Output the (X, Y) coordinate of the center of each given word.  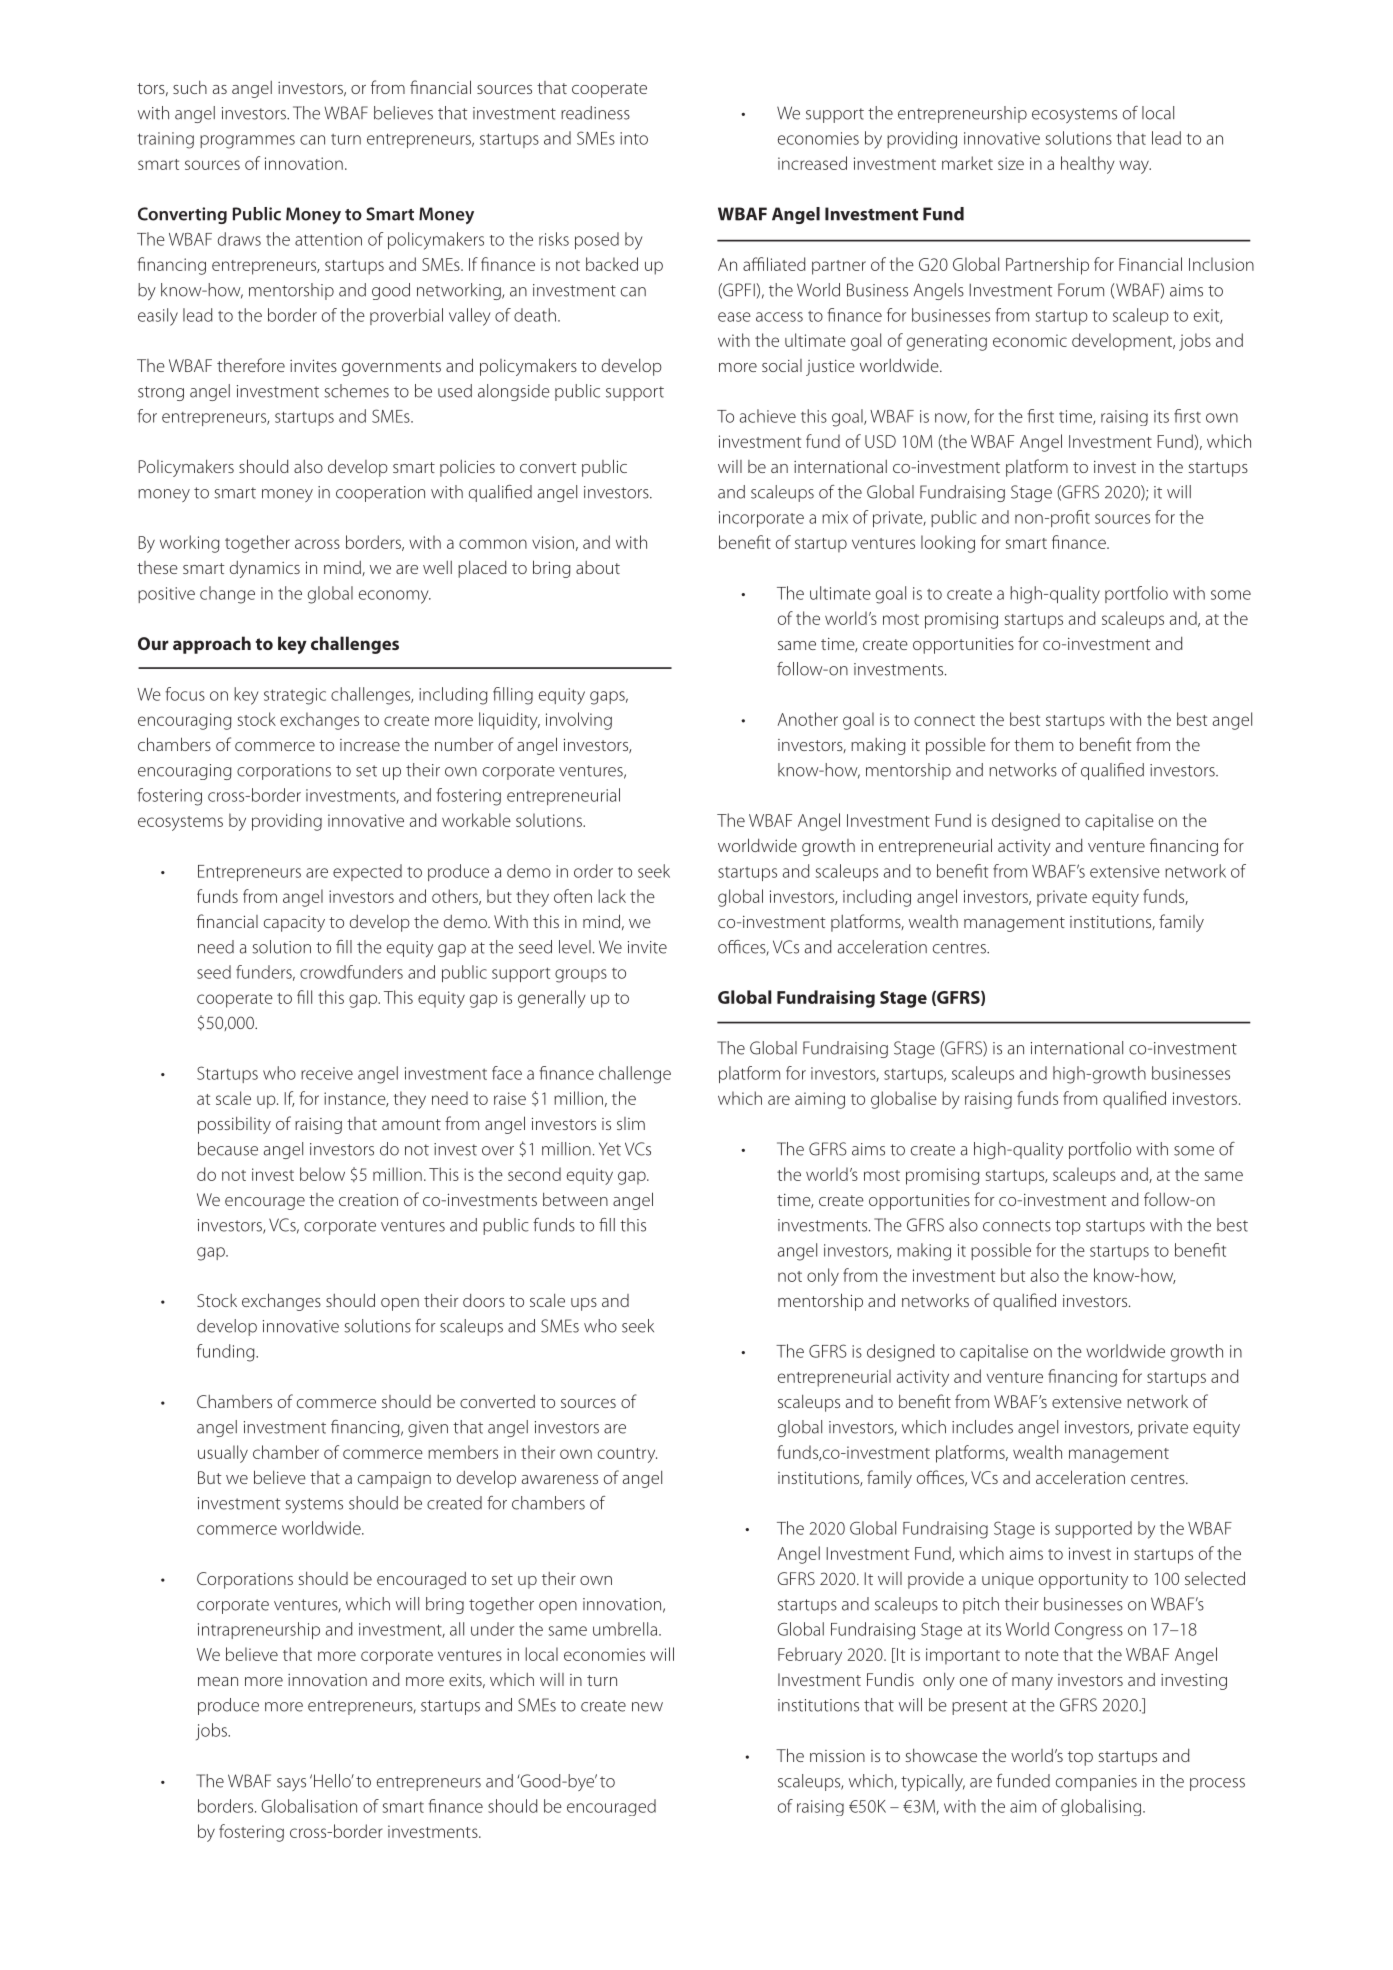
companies (1096, 1783)
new (647, 1707)
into (634, 138)
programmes (247, 142)
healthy (1088, 165)
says (291, 1784)
